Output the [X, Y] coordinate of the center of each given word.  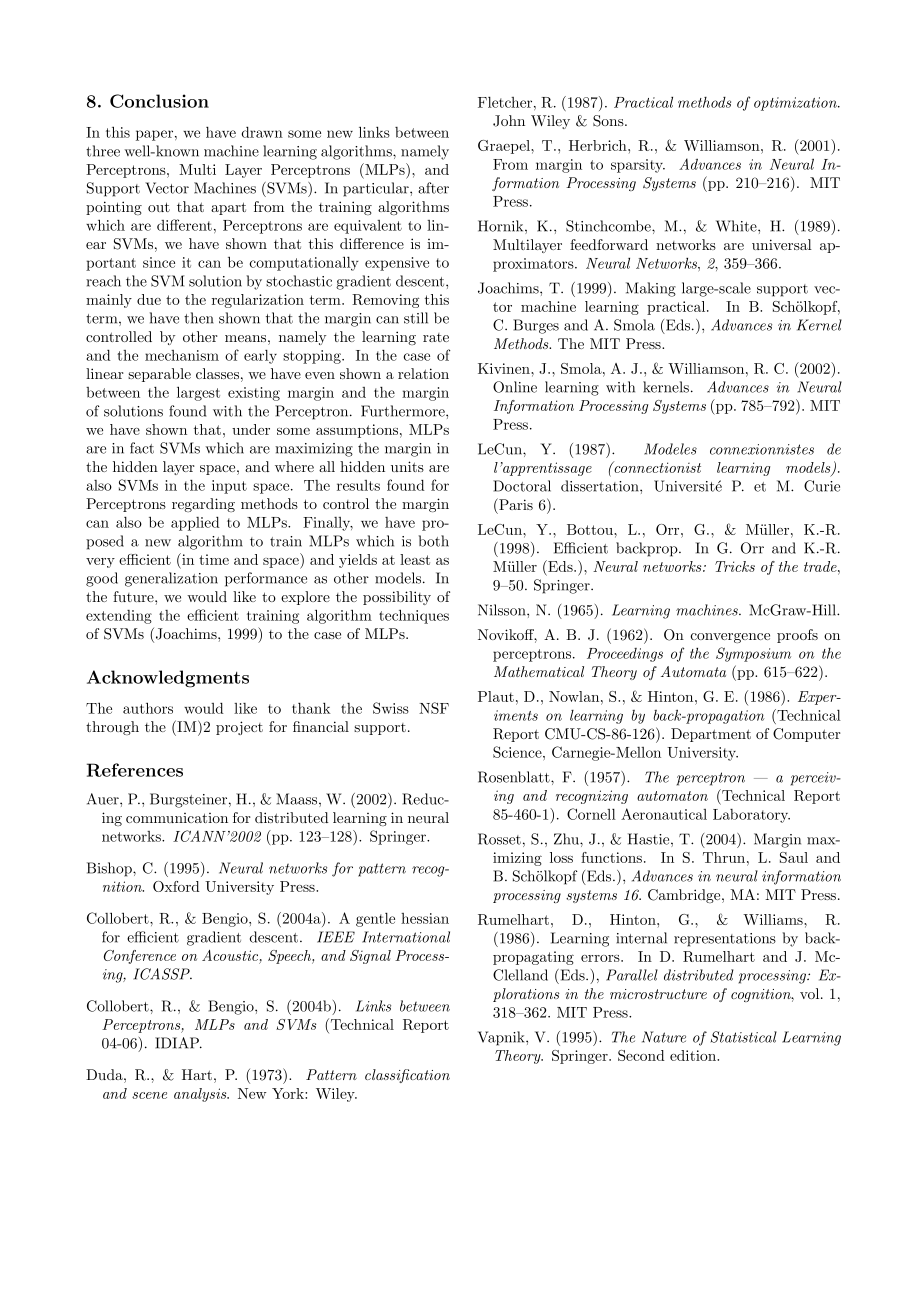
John [509, 121]
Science [518, 752]
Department [711, 735]
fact [142, 448]
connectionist [656, 467]
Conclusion [159, 101]
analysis [201, 1095]
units [407, 466]
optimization [796, 104]
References [135, 770]
